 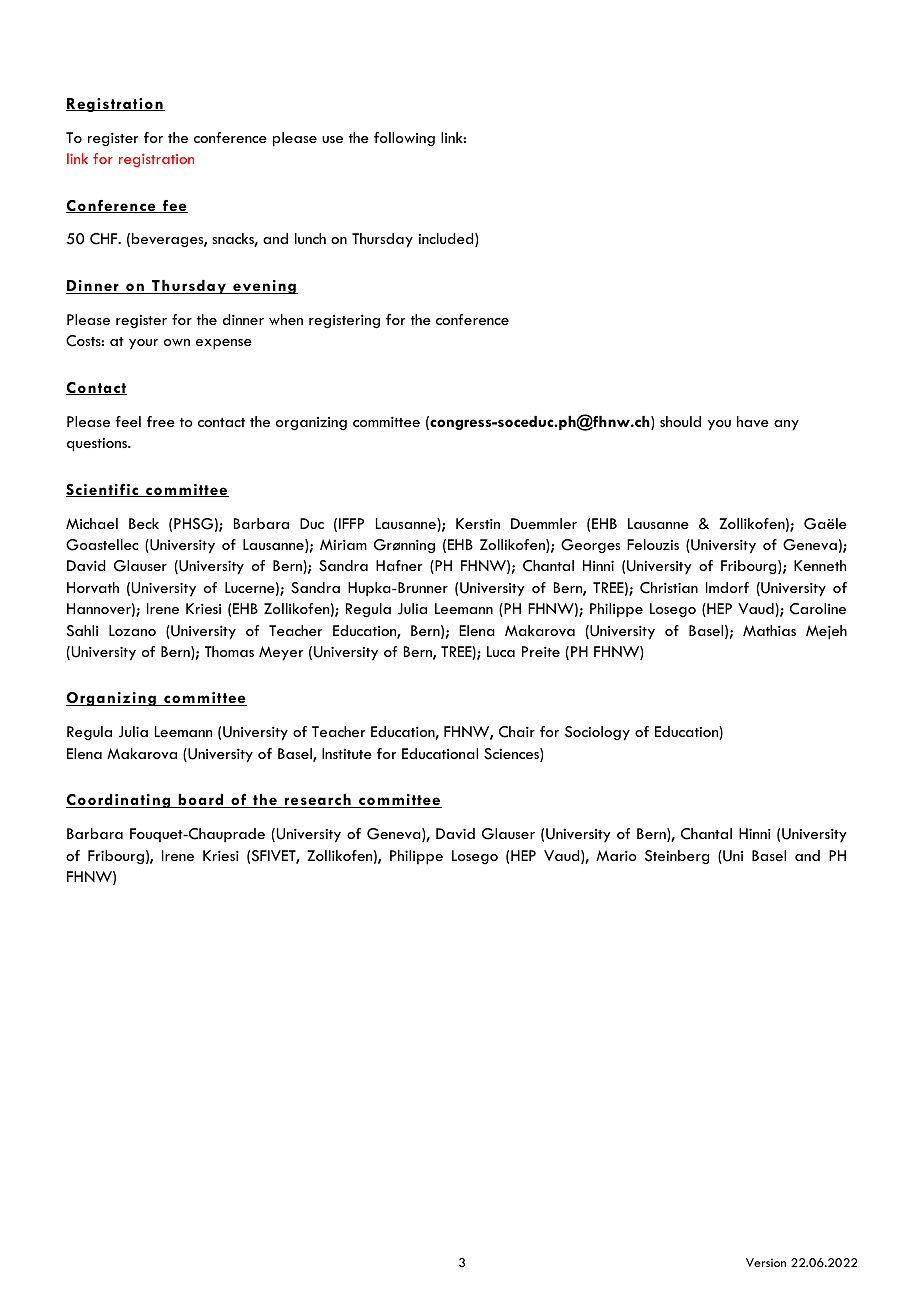 What do you see at coordinates (616, 855) in the image?
I see `Mario` at bounding box center [616, 855].
